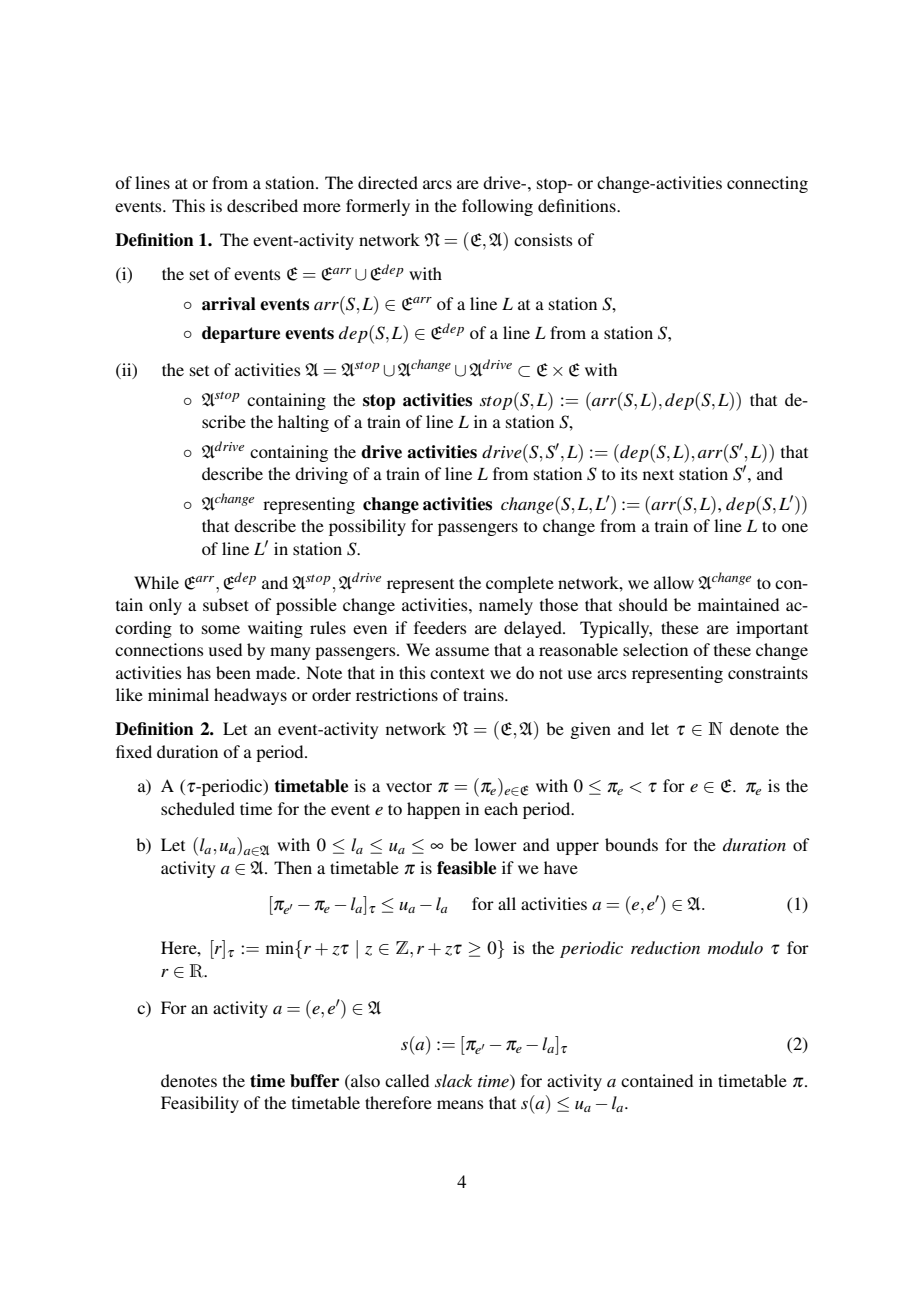  What do you see at coordinates (200, 1104) in the page?
I see `Feasibility` at bounding box center [200, 1104].
